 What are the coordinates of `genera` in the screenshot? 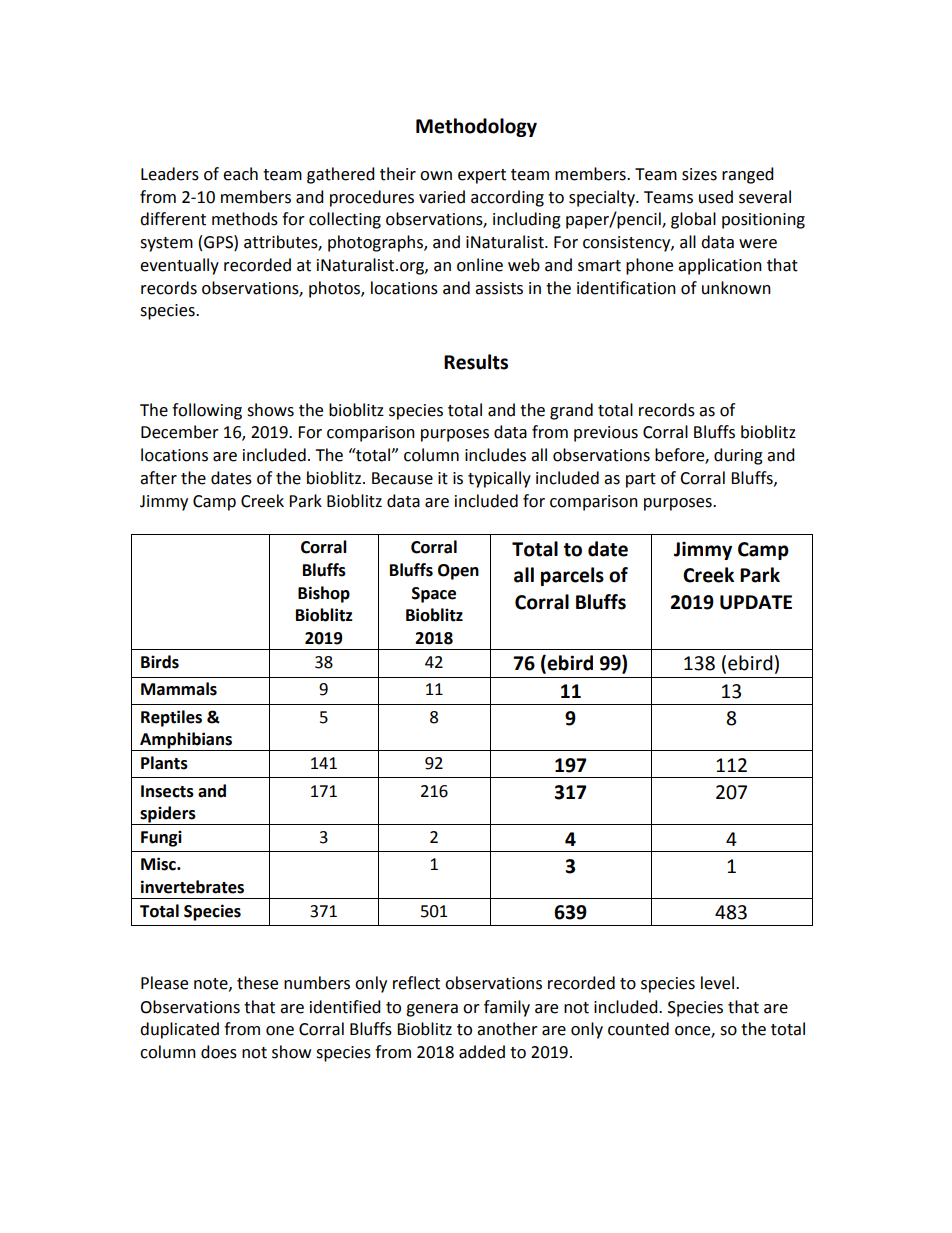 It's located at (432, 1010).
